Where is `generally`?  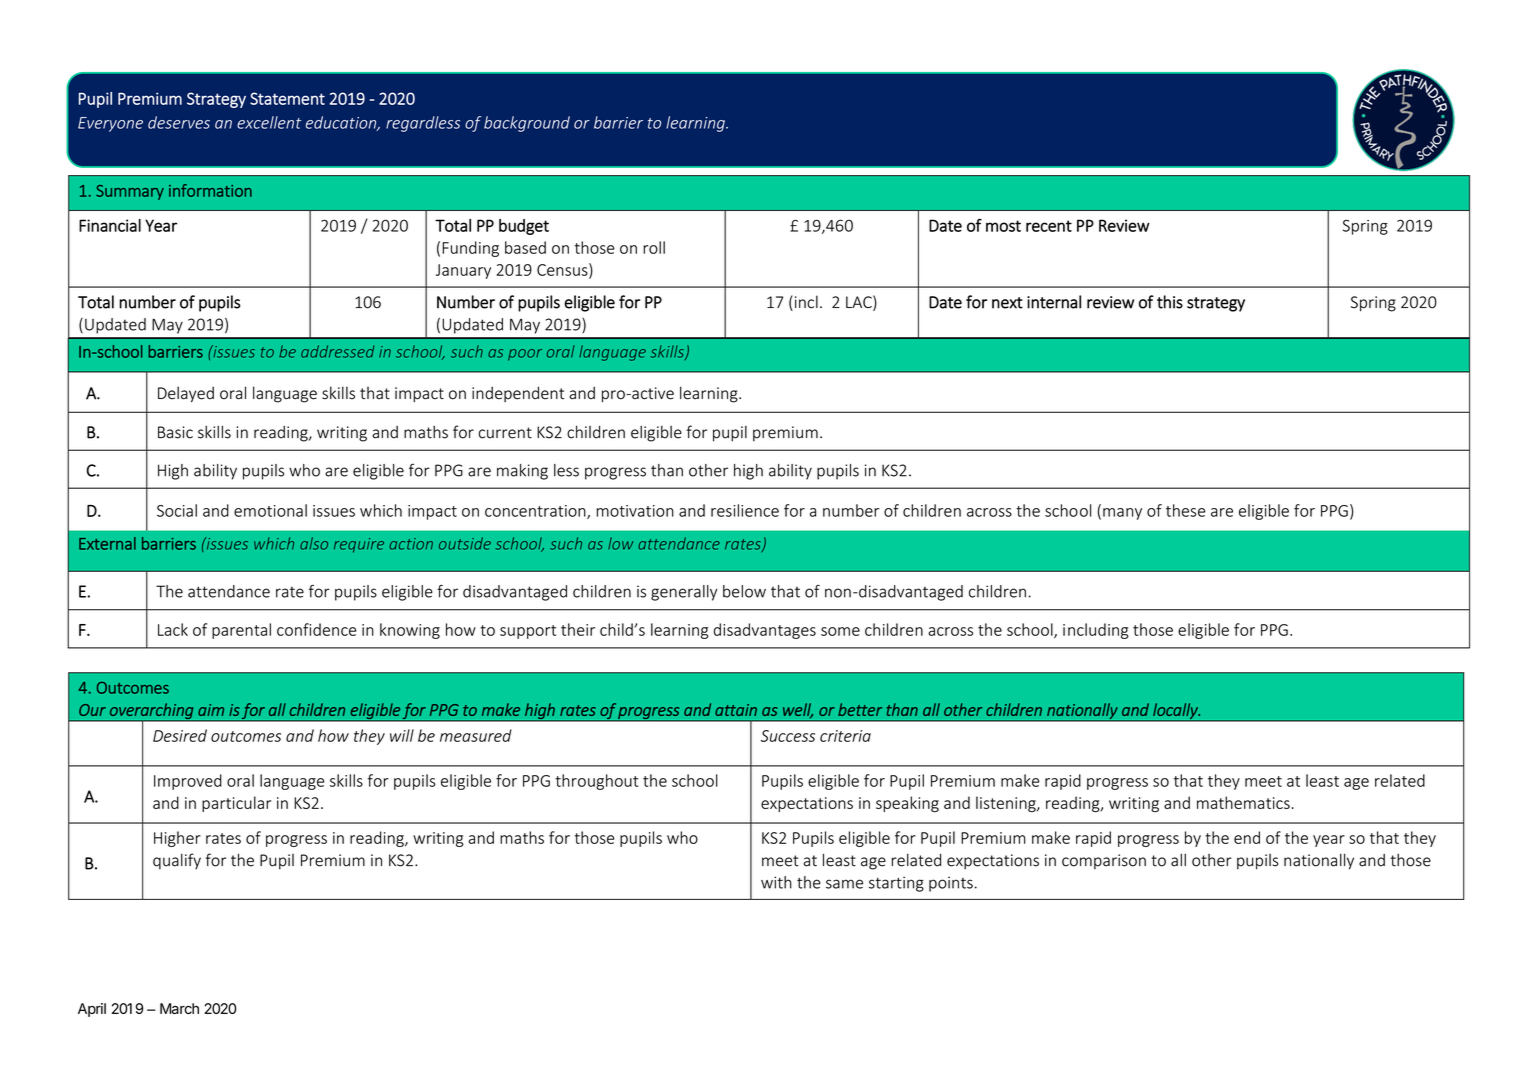 generally is located at coordinates (684, 593).
